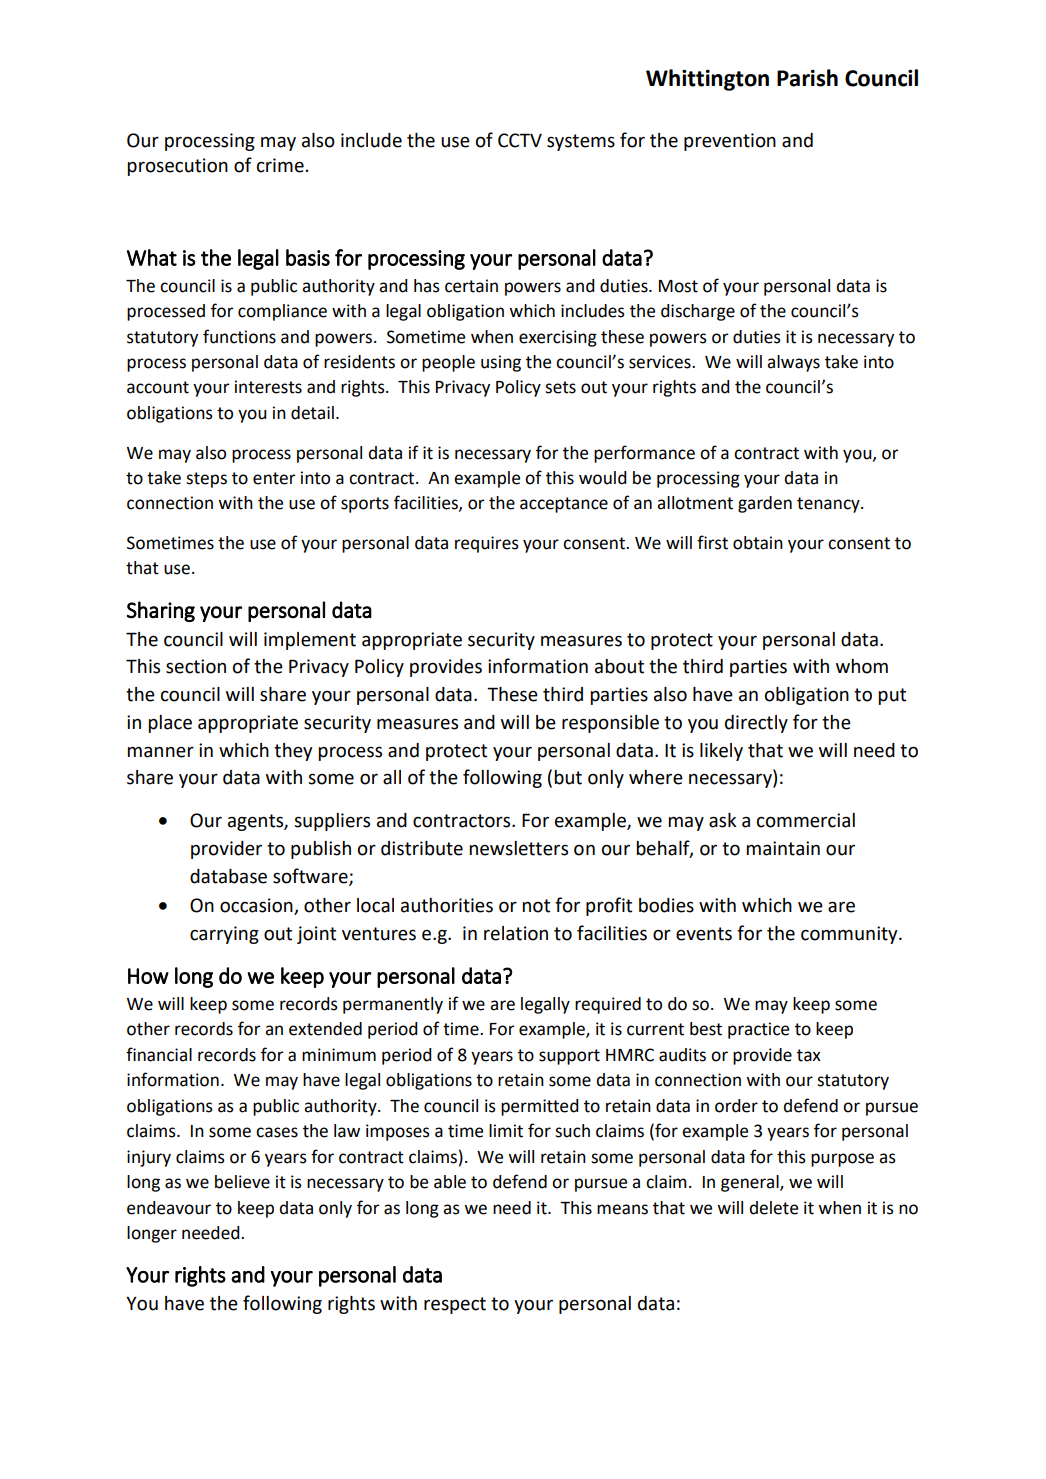 The width and height of the image is (1046, 1479). What do you see at coordinates (756, 724) in the image?
I see `directly` at bounding box center [756, 724].
